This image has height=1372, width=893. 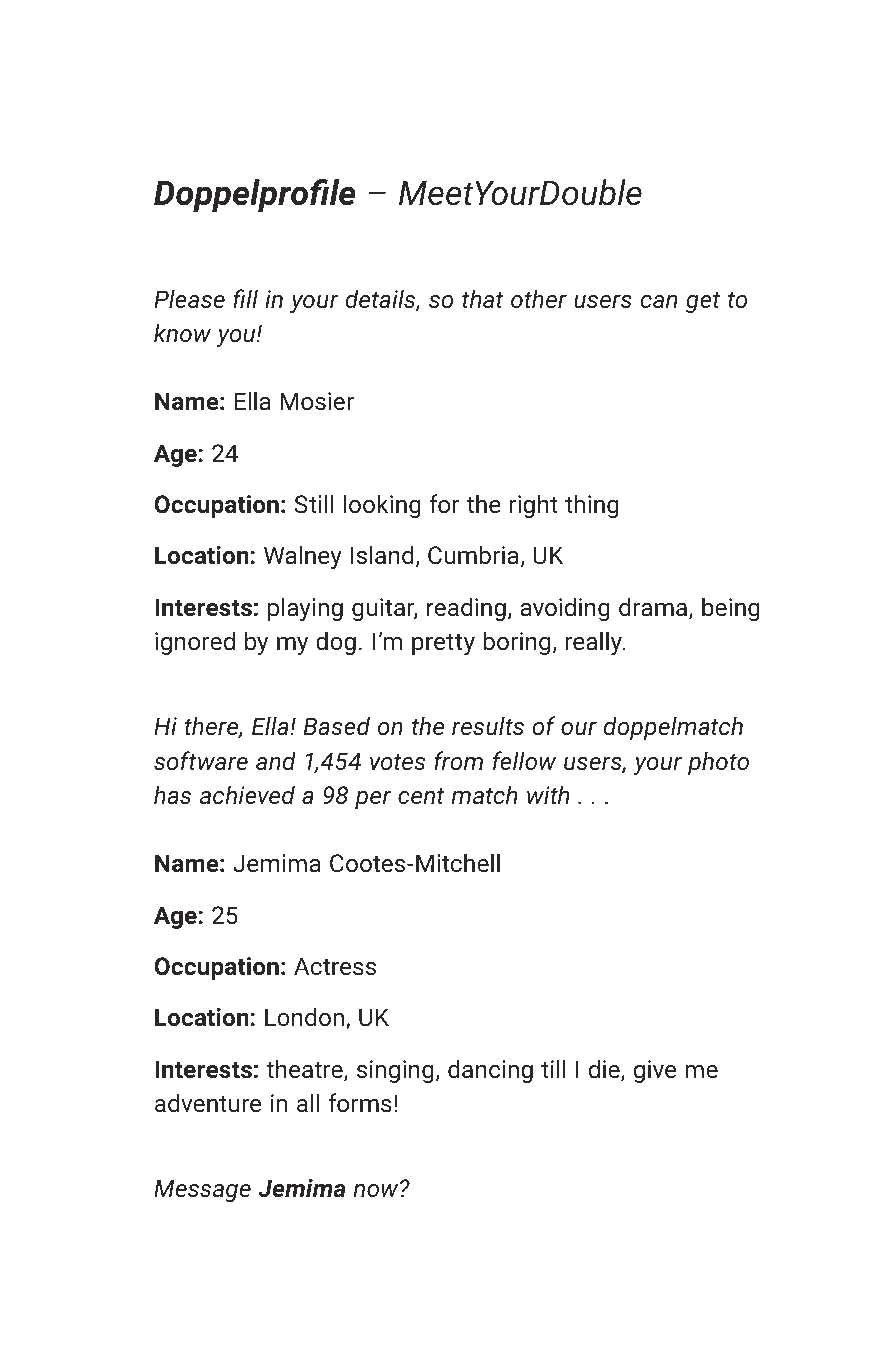 I want to click on can, so click(x=658, y=301).
